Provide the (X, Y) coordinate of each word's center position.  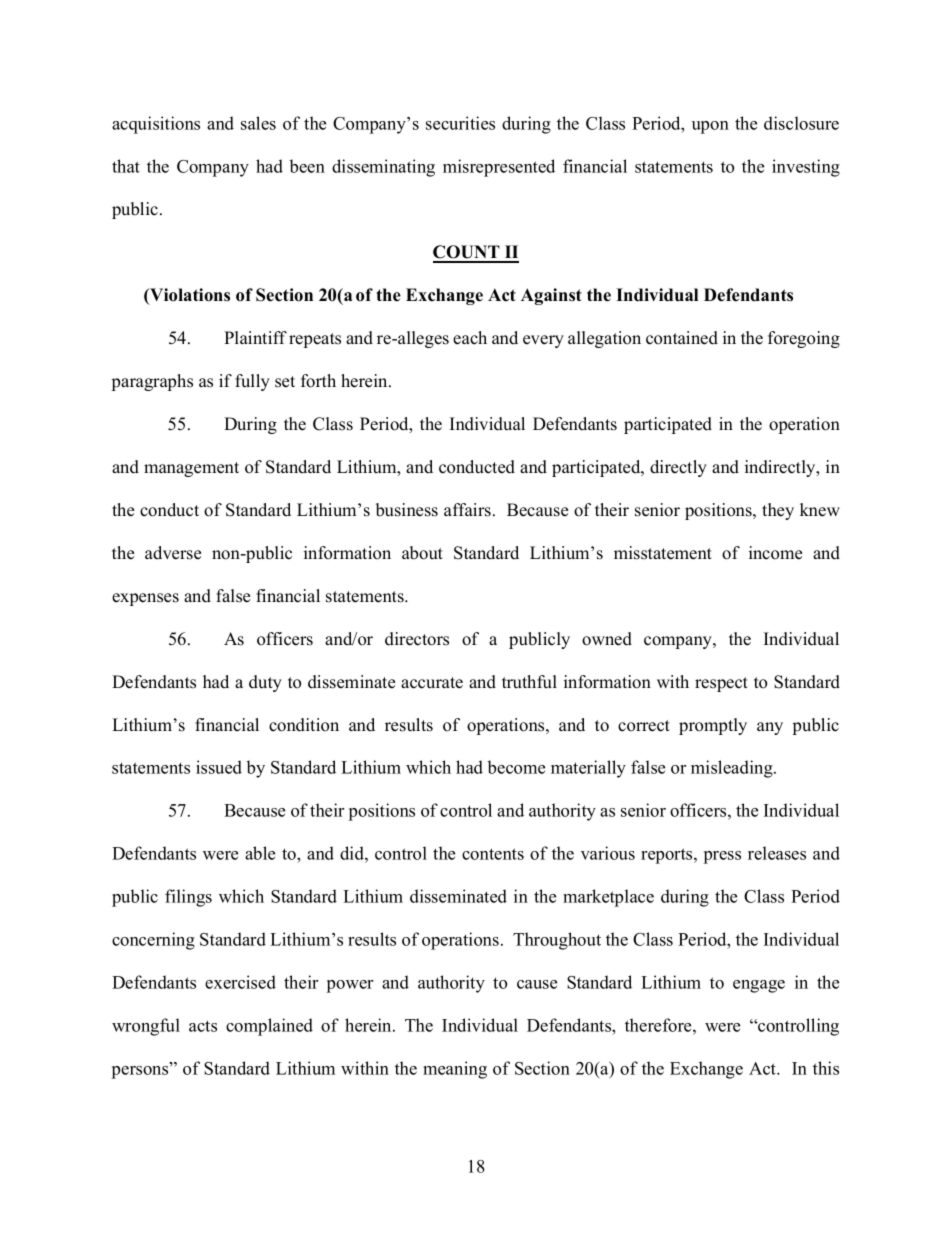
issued (219, 767)
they (778, 511)
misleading (733, 769)
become (516, 767)
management (191, 469)
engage (759, 986)
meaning (455, 1070)
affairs (467, 510)
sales (258, 123)
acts (203, 1026)
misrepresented (499, 168)
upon (710, 127)
